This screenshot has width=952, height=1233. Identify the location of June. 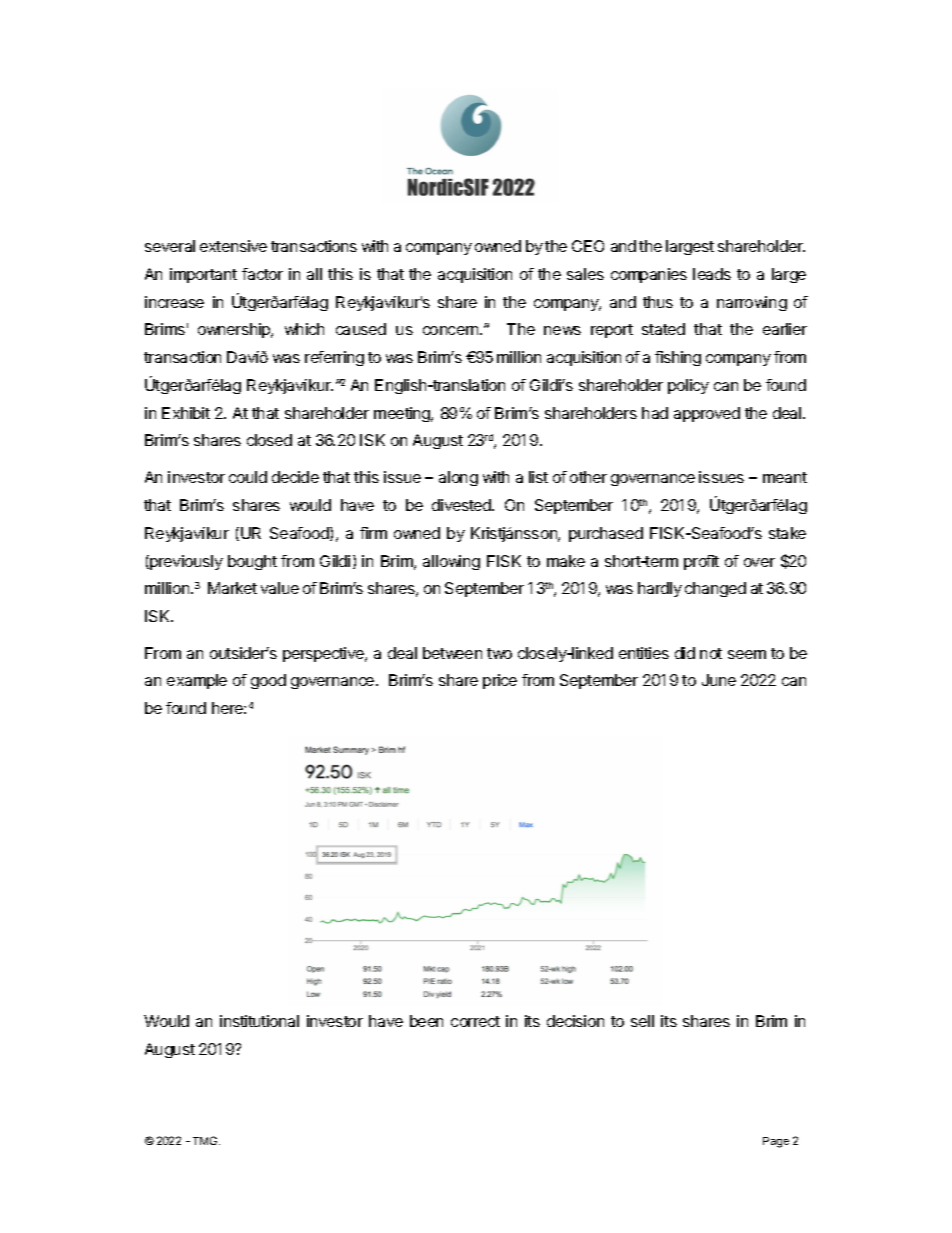
(719, 680).
